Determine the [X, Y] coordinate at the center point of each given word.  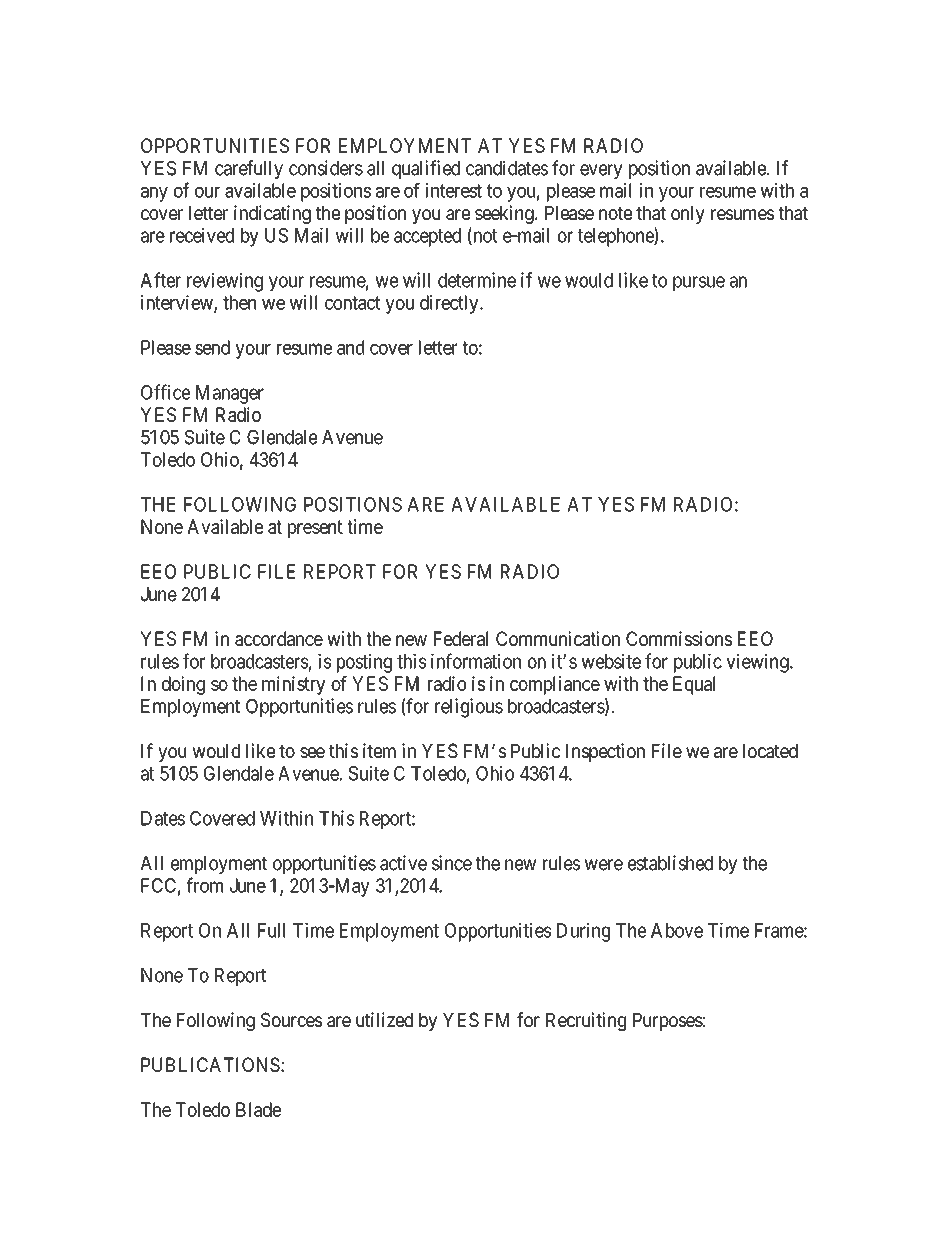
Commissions [679, 638]
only [688, 215]
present [315, 529]
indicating [272, 214]
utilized [384, 1019]
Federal [461, 638]
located [770, 751]
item [379, 750]
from [205, 885]
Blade [258, 1109]
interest [453, 190]
